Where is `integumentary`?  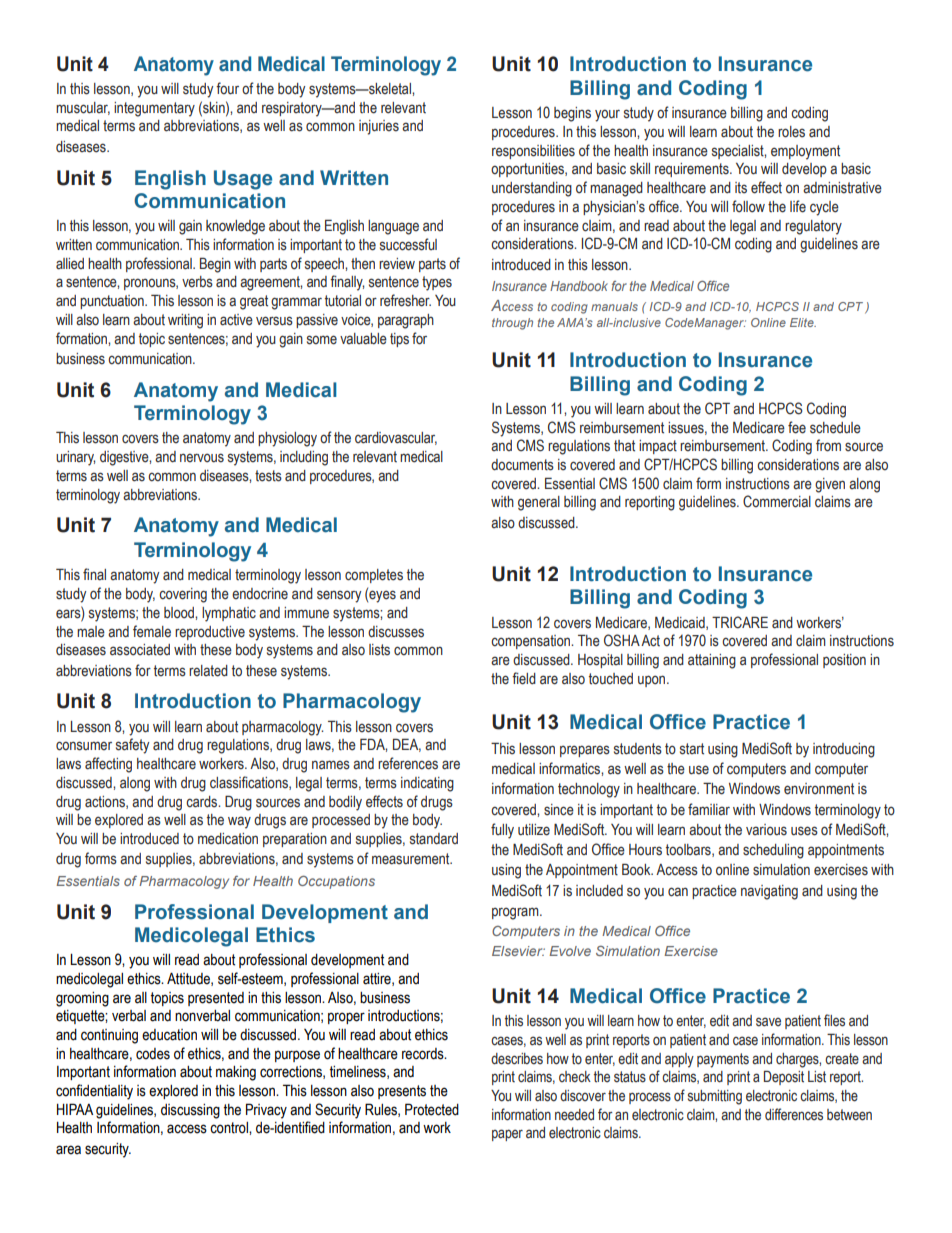
integumentary is located at coordinates (154, 109).
